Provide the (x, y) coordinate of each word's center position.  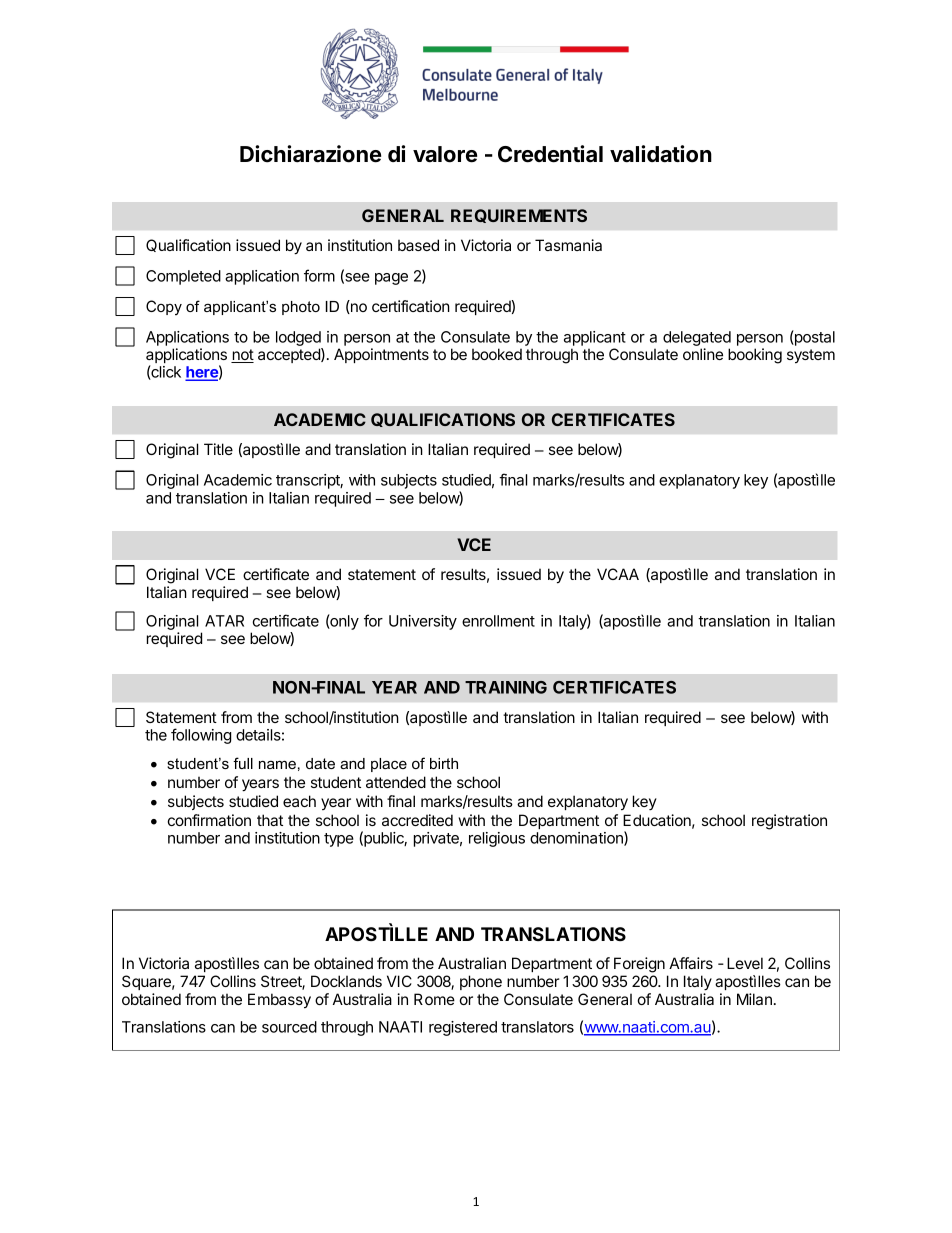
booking (755, 356)
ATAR (224, 621)
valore (445, 154)
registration (789, 822)
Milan (754, 999)
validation (661, 154)
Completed (183, 277)
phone (481, 982)
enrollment (498, 621)
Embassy (279, 1001)
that (270, 820)
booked (497, 354)
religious (497, 839)
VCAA (618, 574)
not (242, 356)
